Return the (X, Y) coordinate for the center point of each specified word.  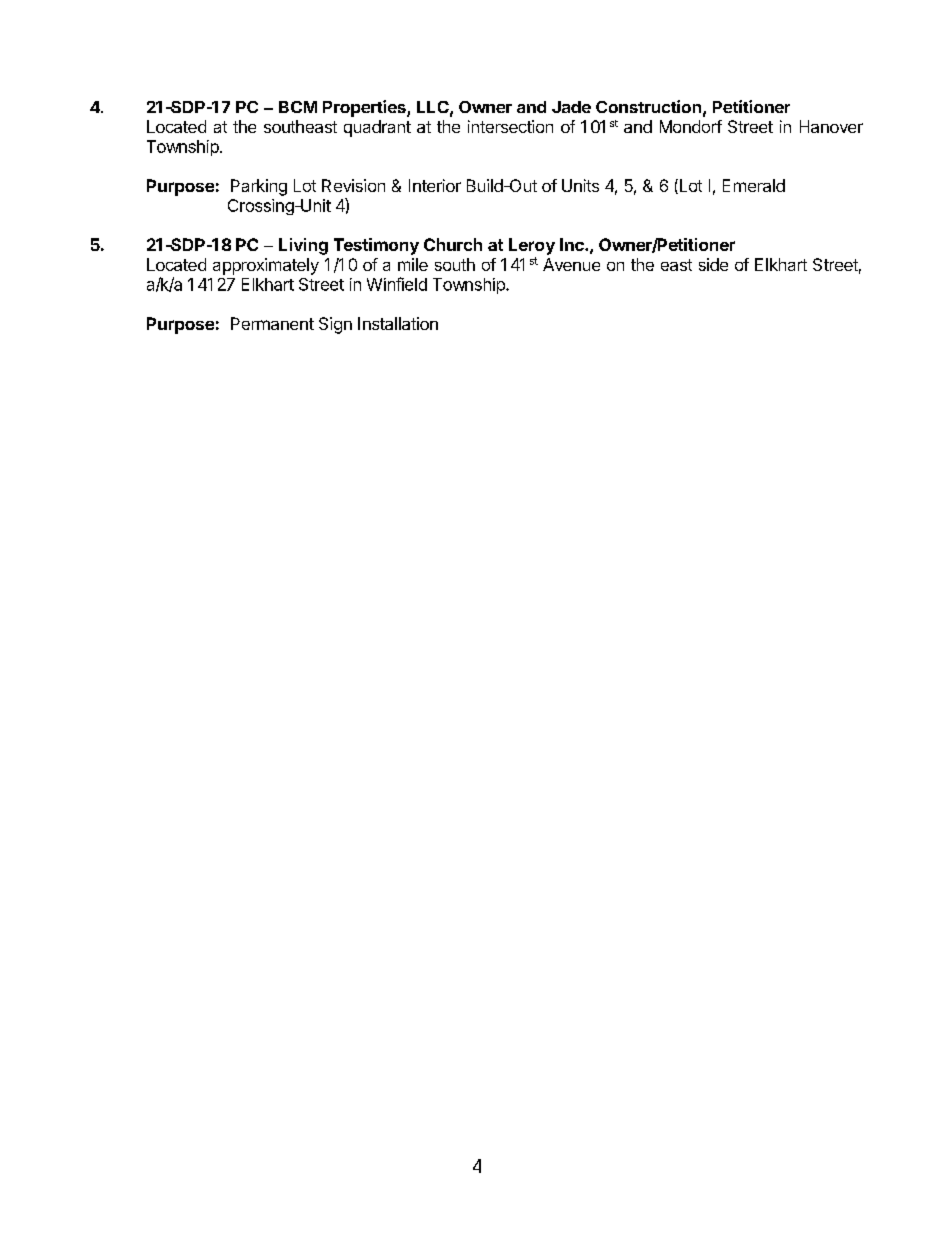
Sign (335, 325)
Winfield (397, 284)
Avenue (571, 264)
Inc (573, 244)
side (713, 264)
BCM (298, 107)
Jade (571, 107)
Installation (398, 323)
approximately (266, 266)
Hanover (831, 126)
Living (303, 246)
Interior (435, 185)
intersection (510, 126)
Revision (353, 185)
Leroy (532, 246)
